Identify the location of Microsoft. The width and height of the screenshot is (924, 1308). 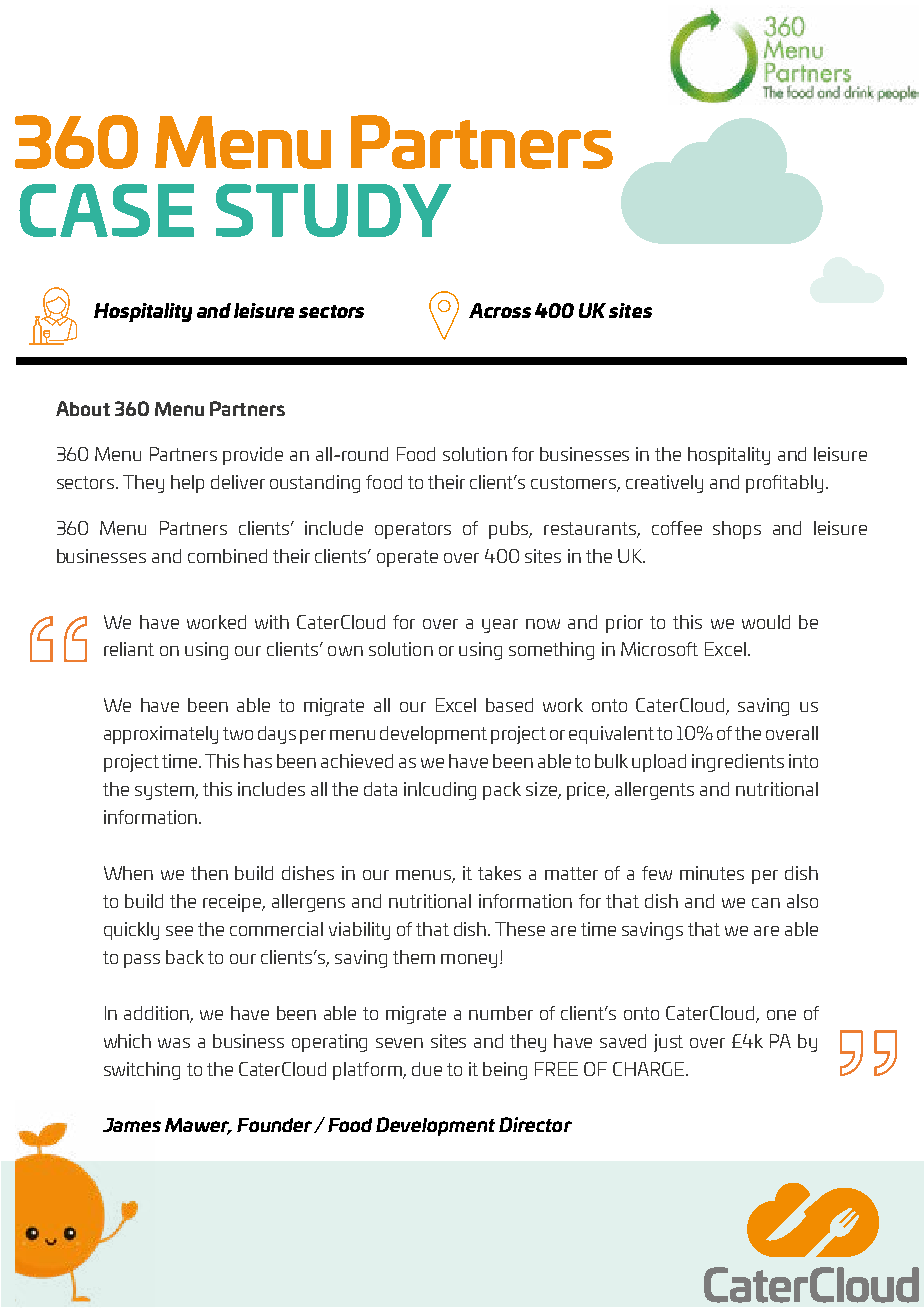
(659, 649).
